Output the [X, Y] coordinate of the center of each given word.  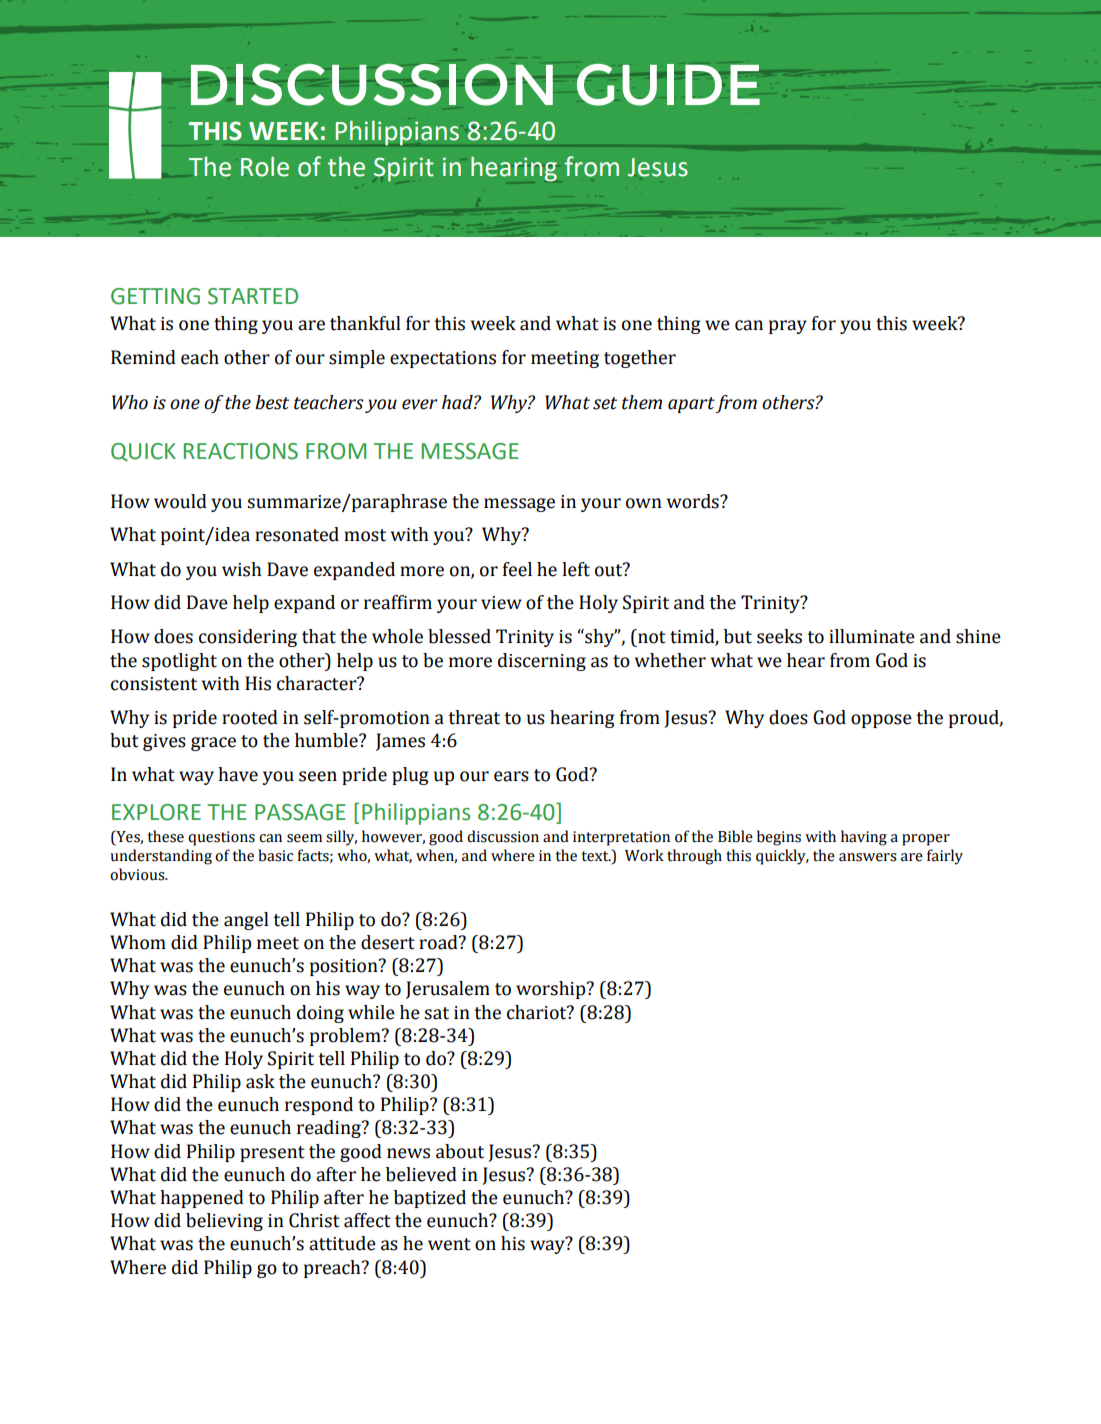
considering [248, 638]
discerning [542, 662]
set [605, 403]
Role [265, 167]
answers [868, 857]
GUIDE [668, 85]
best [272, 402]
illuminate [872, 636]
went [449, 1244]
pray [788, 327]
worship [552, 990]
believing [224, 1222]
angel [246, 921]
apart [692, 405]
